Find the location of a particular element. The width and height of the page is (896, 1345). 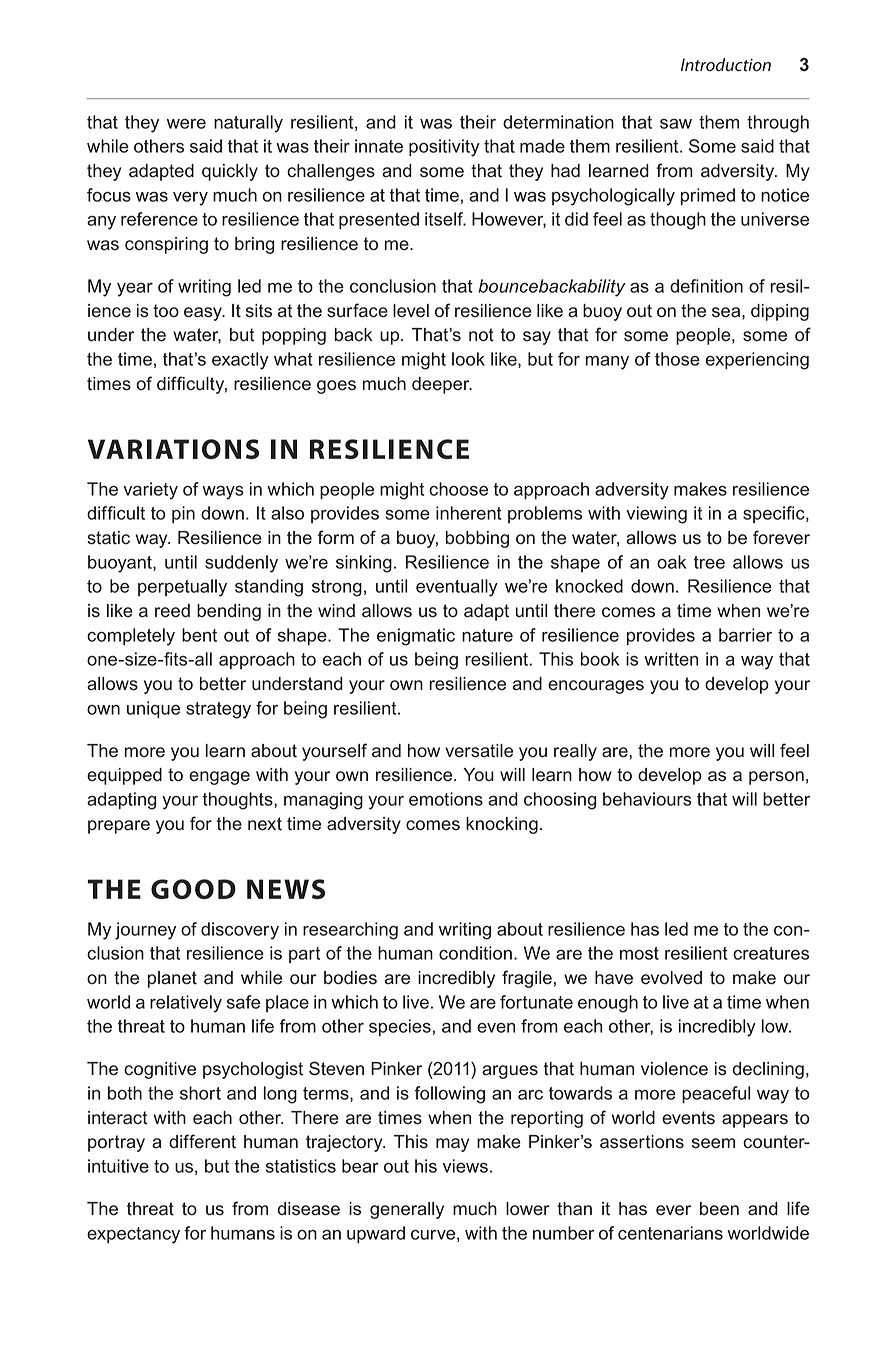

deeper is located at coordinates (442, 385).
